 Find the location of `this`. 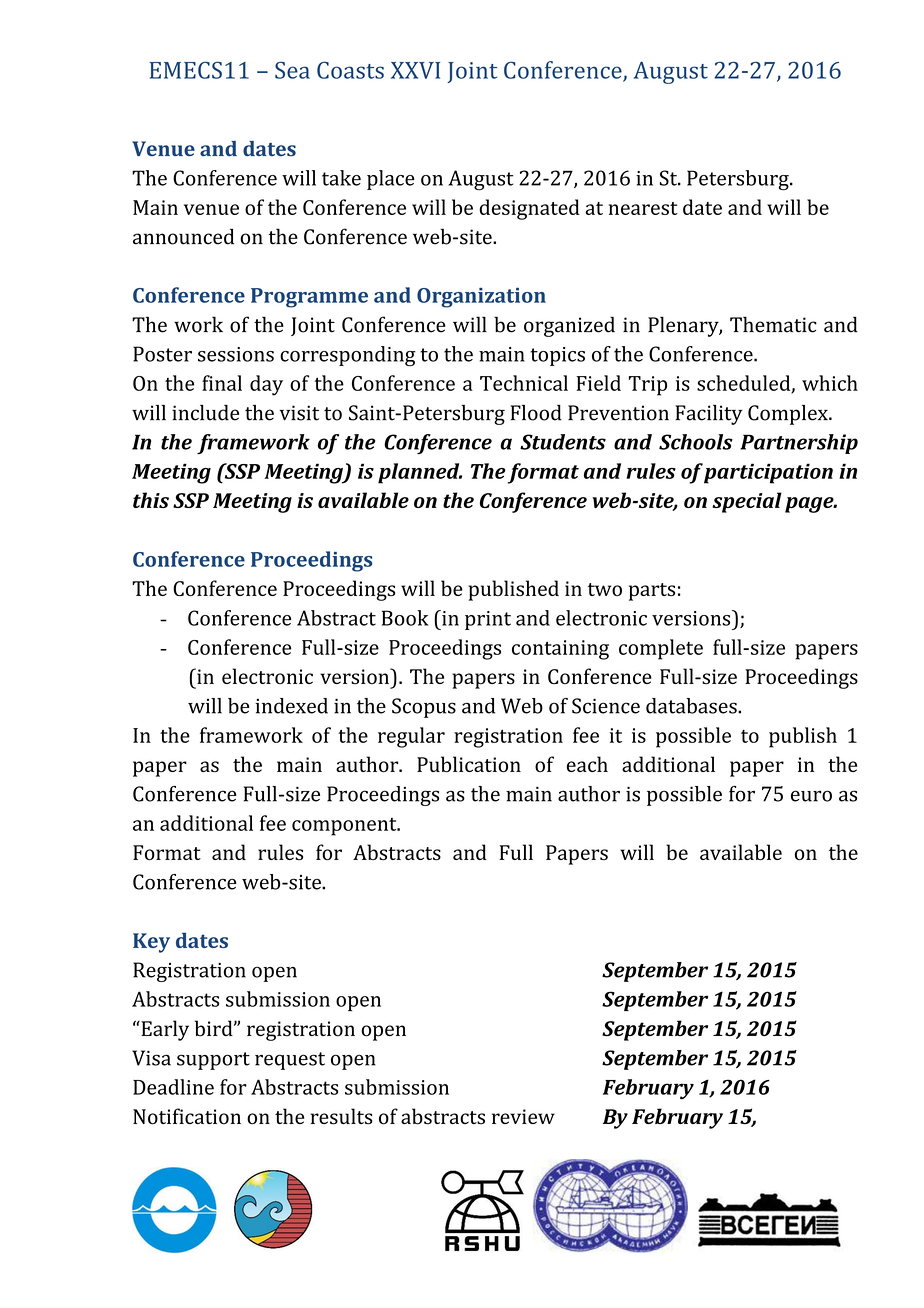

this is located at coordinates (151, 500).
